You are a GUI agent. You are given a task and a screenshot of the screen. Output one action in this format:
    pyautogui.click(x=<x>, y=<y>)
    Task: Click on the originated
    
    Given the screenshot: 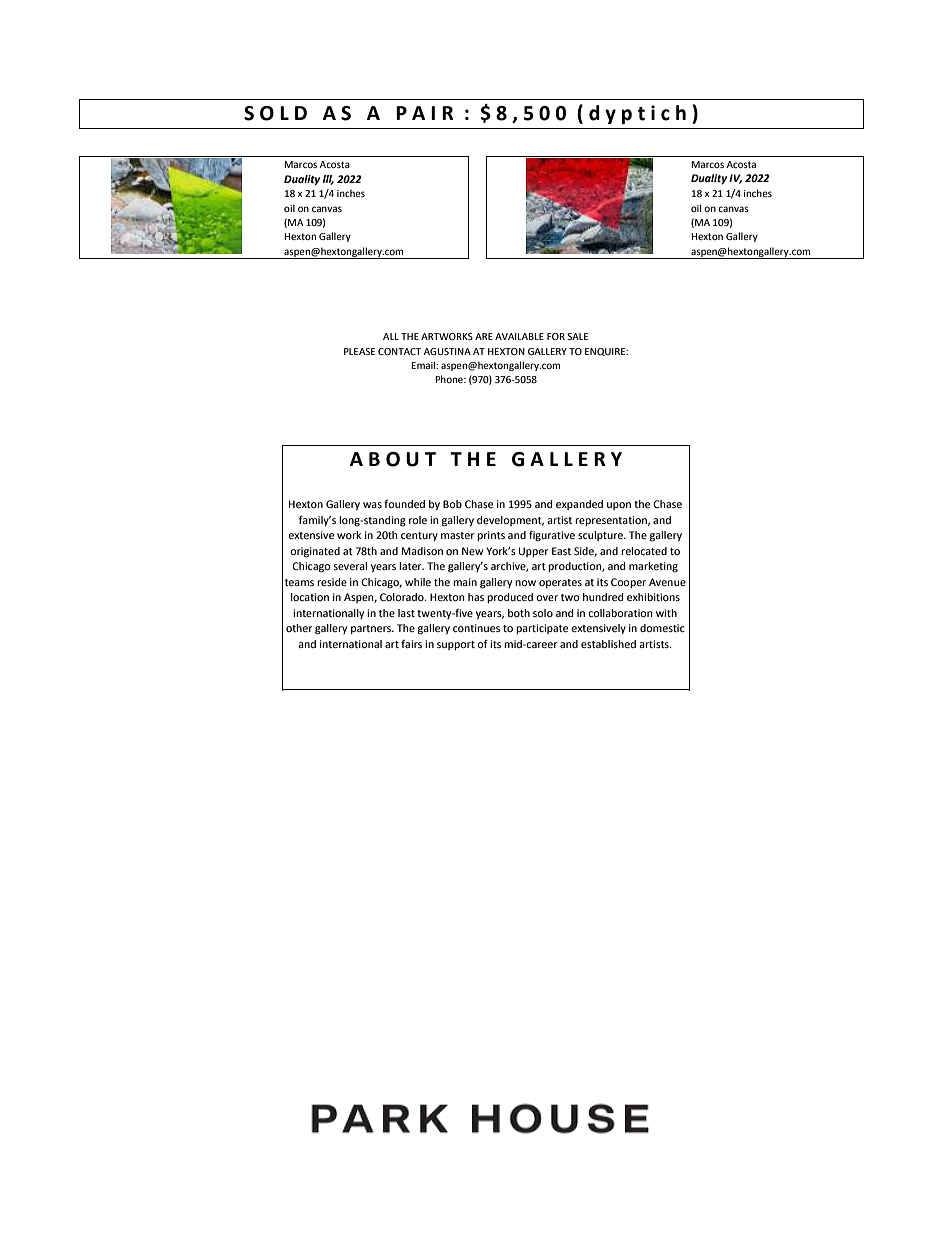 What is the action you would take?
    pyautogui.click(x=315, y=552)
